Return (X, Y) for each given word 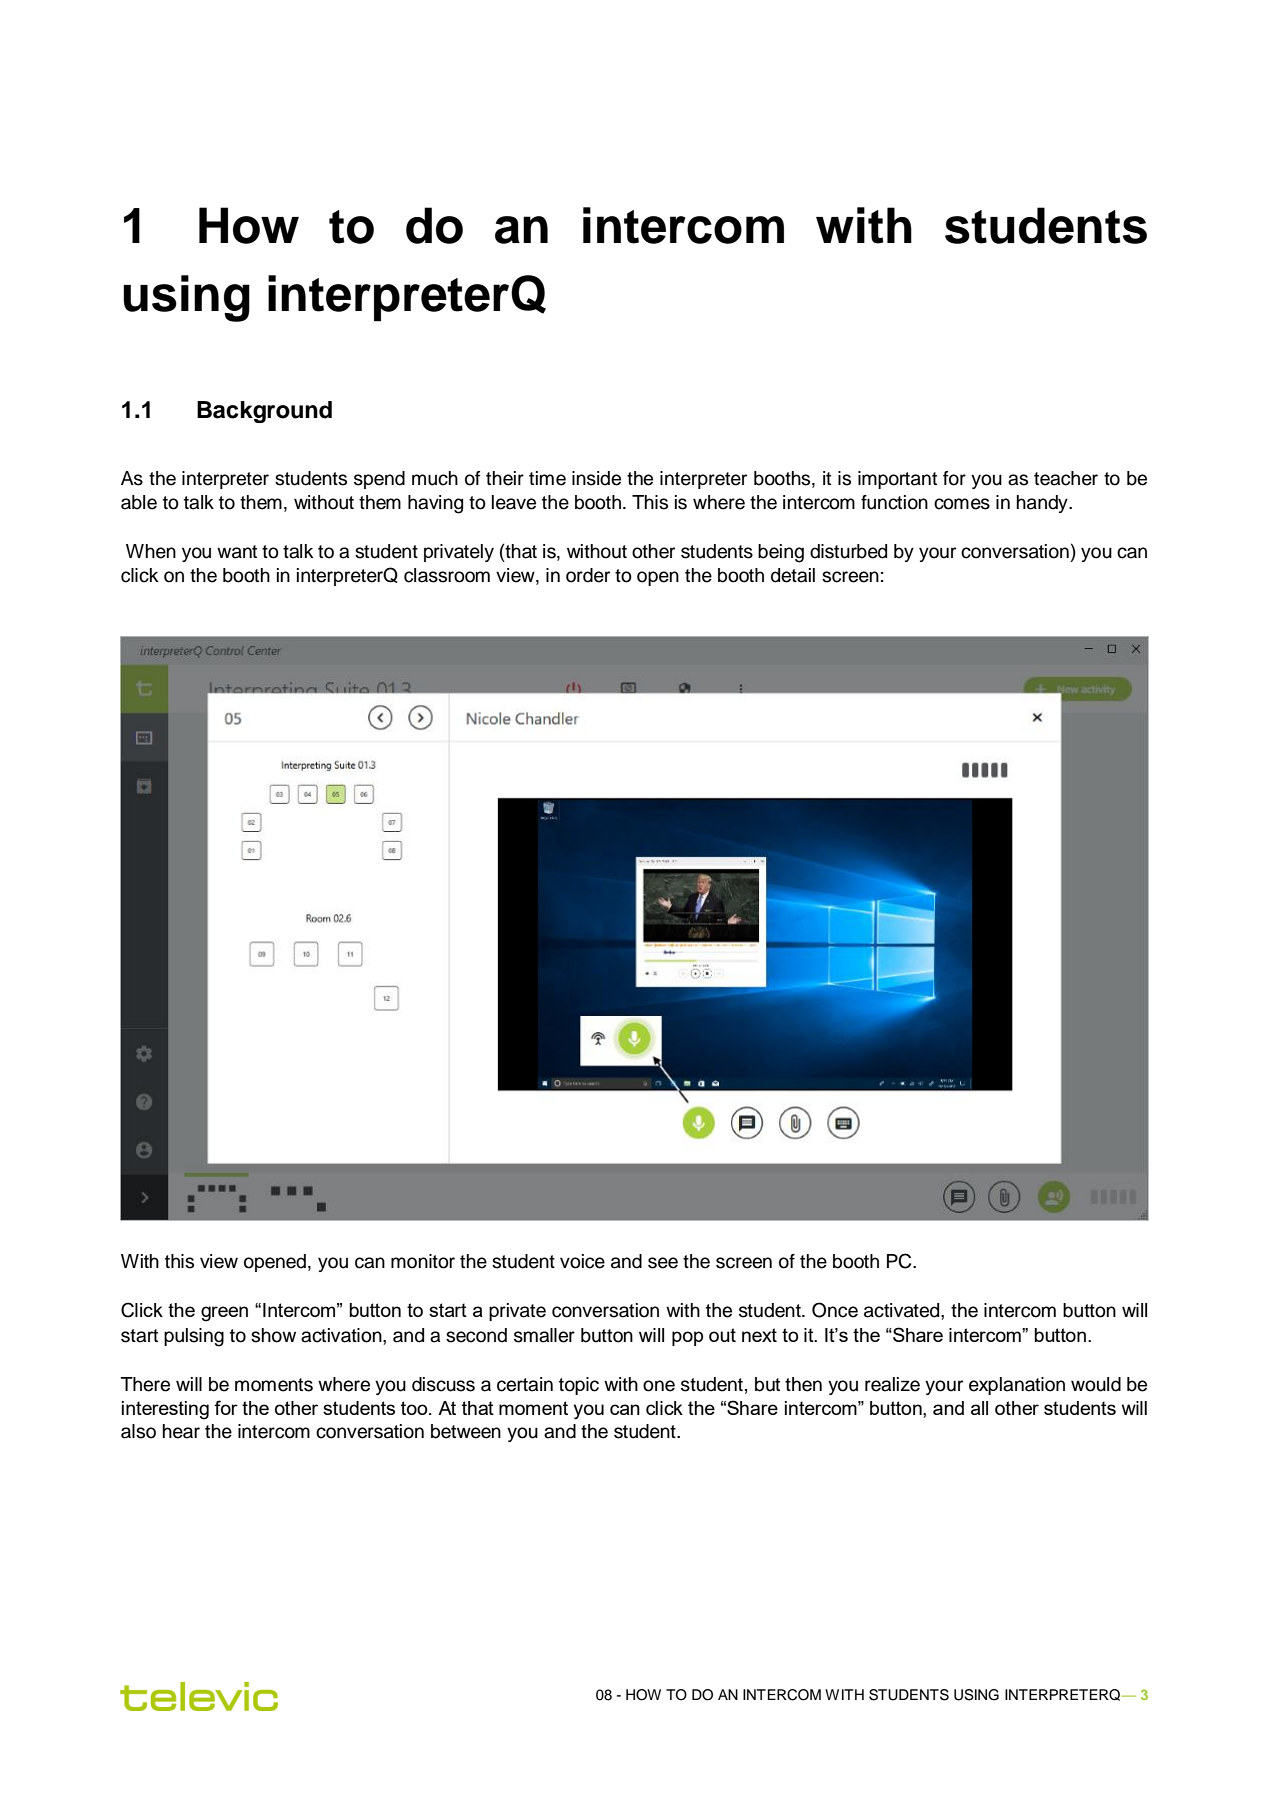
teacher (1066, 478)
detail (793, 575)
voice (582, 1261)
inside (596, 478)
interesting (165, 1410)
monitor (423, 1261)
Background (264, 412)
